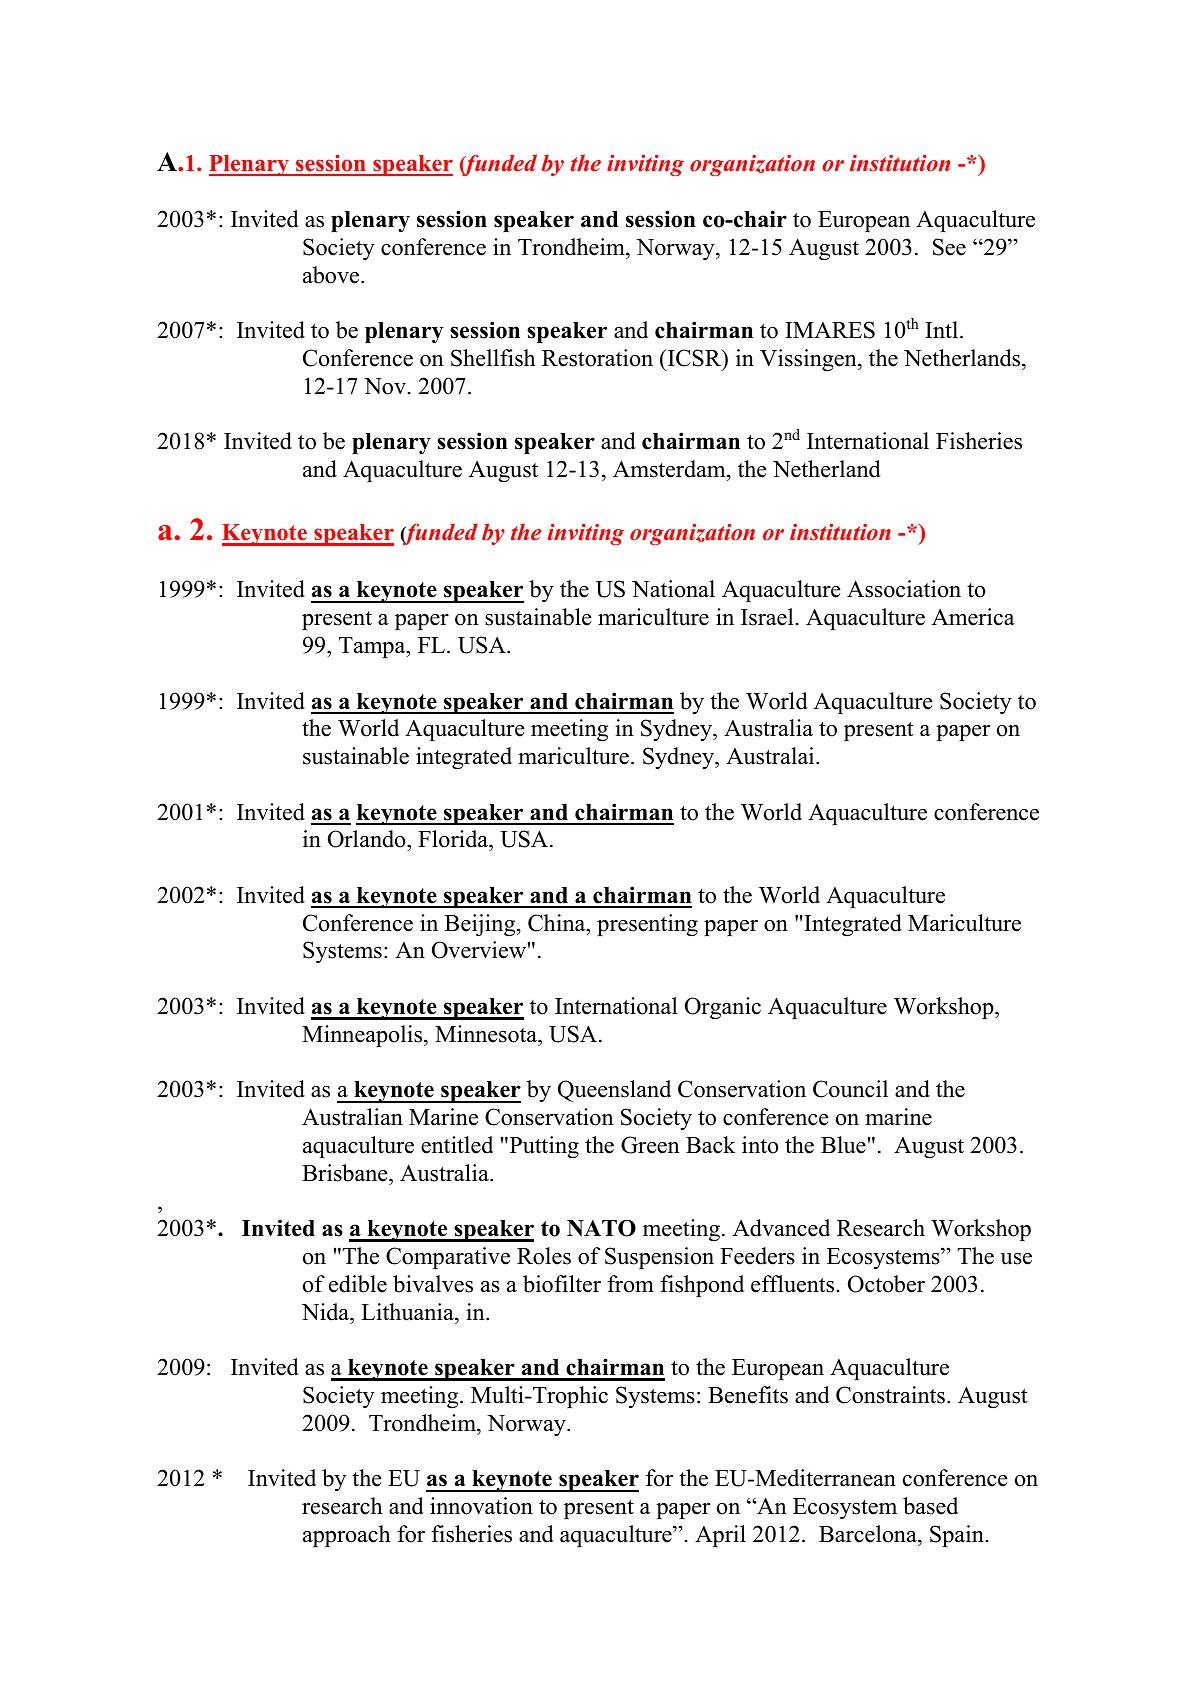 The image size is (1199, 1695). Describe the element at coordinates (850, 1089) in the page. I see `Council` at that location.
